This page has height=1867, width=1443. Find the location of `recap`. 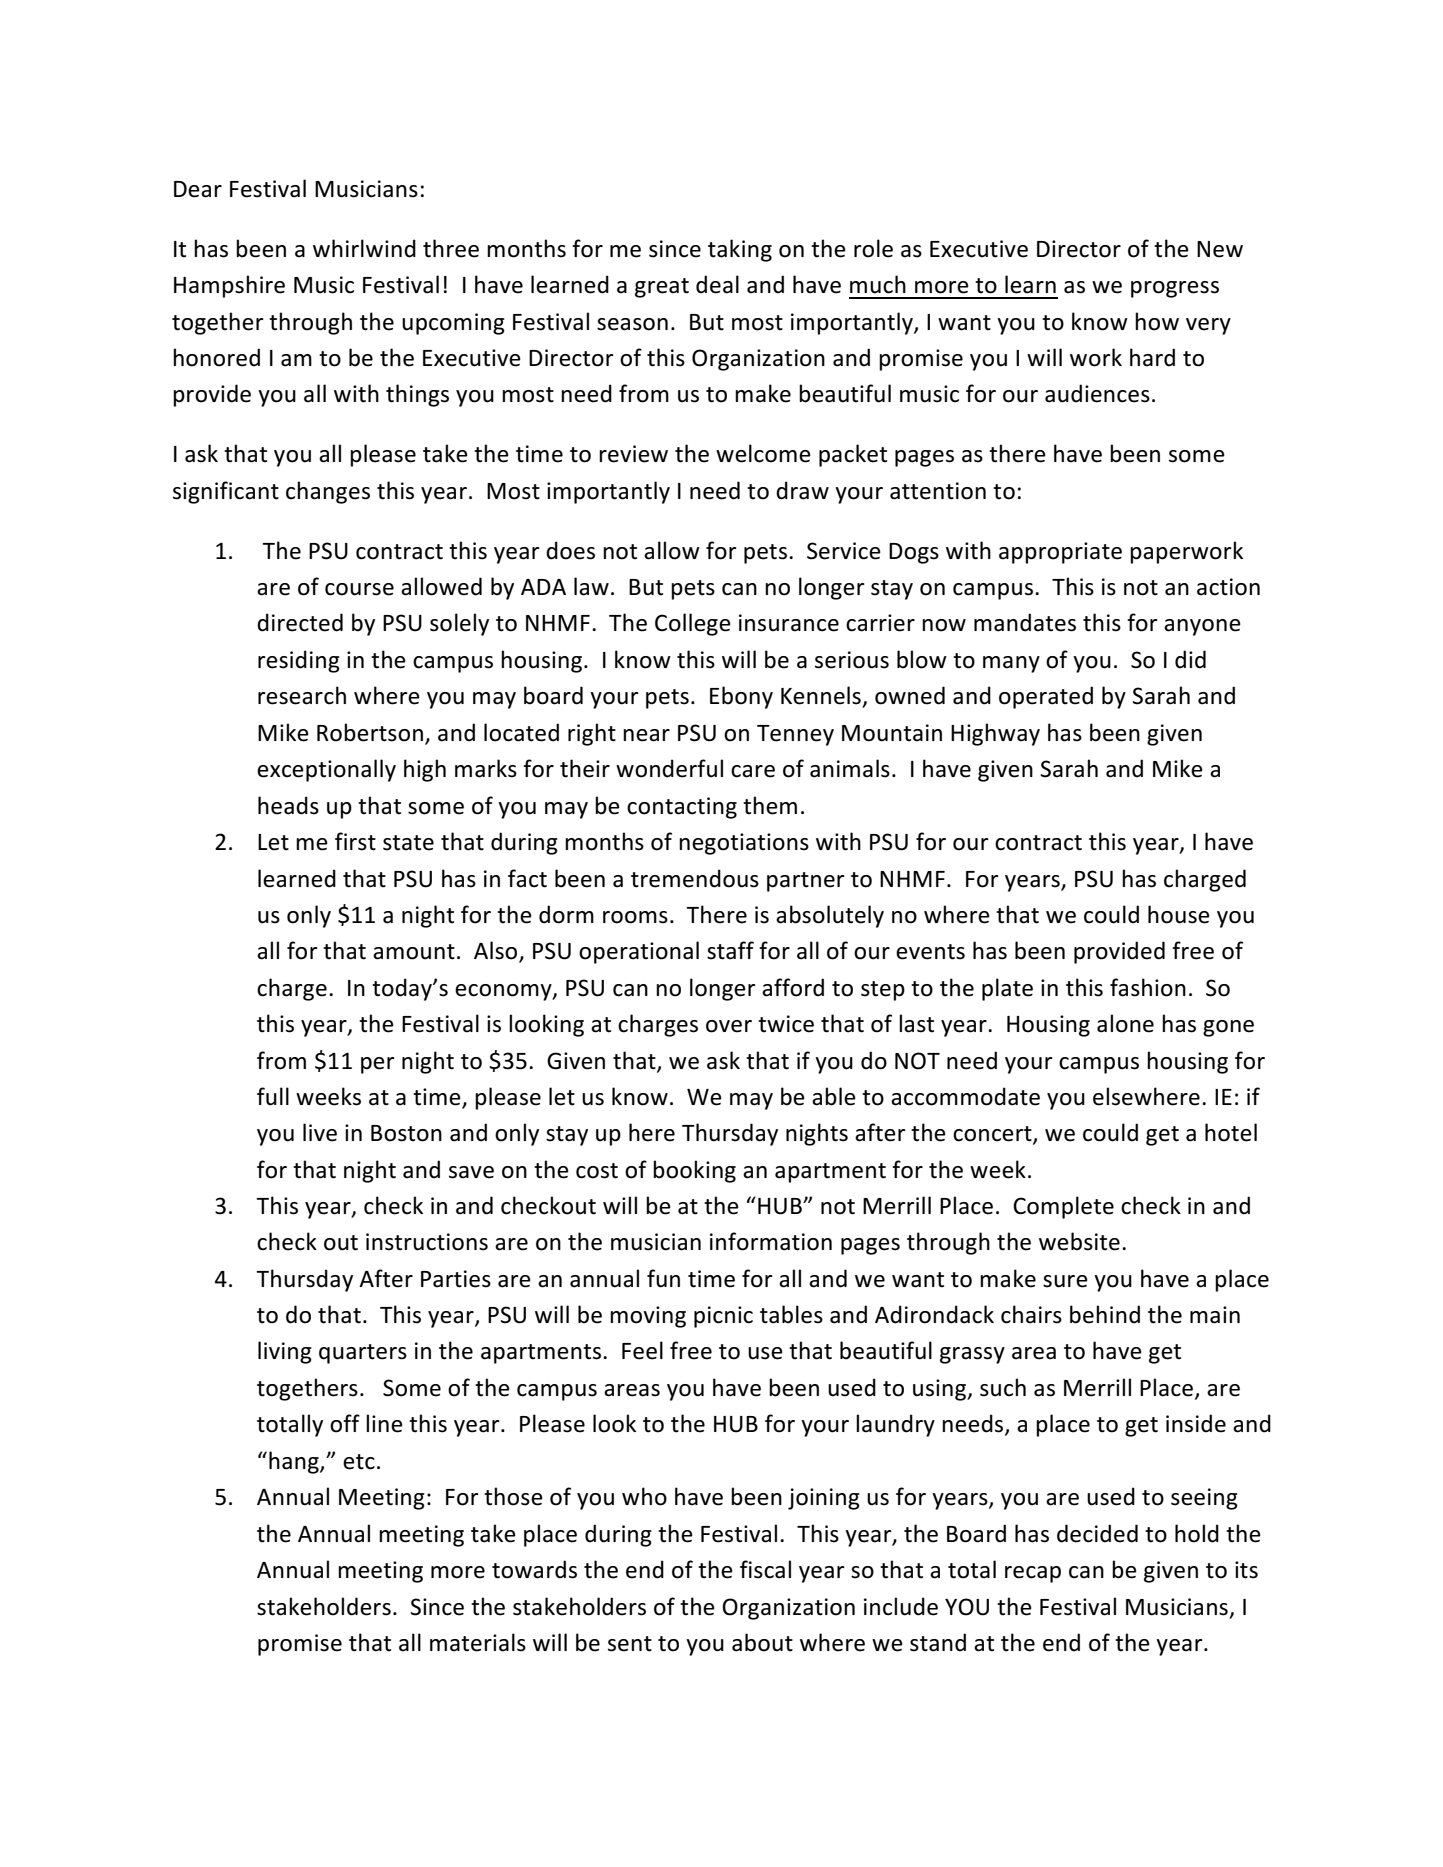

recap is located at coordinates (1033, 1574).
